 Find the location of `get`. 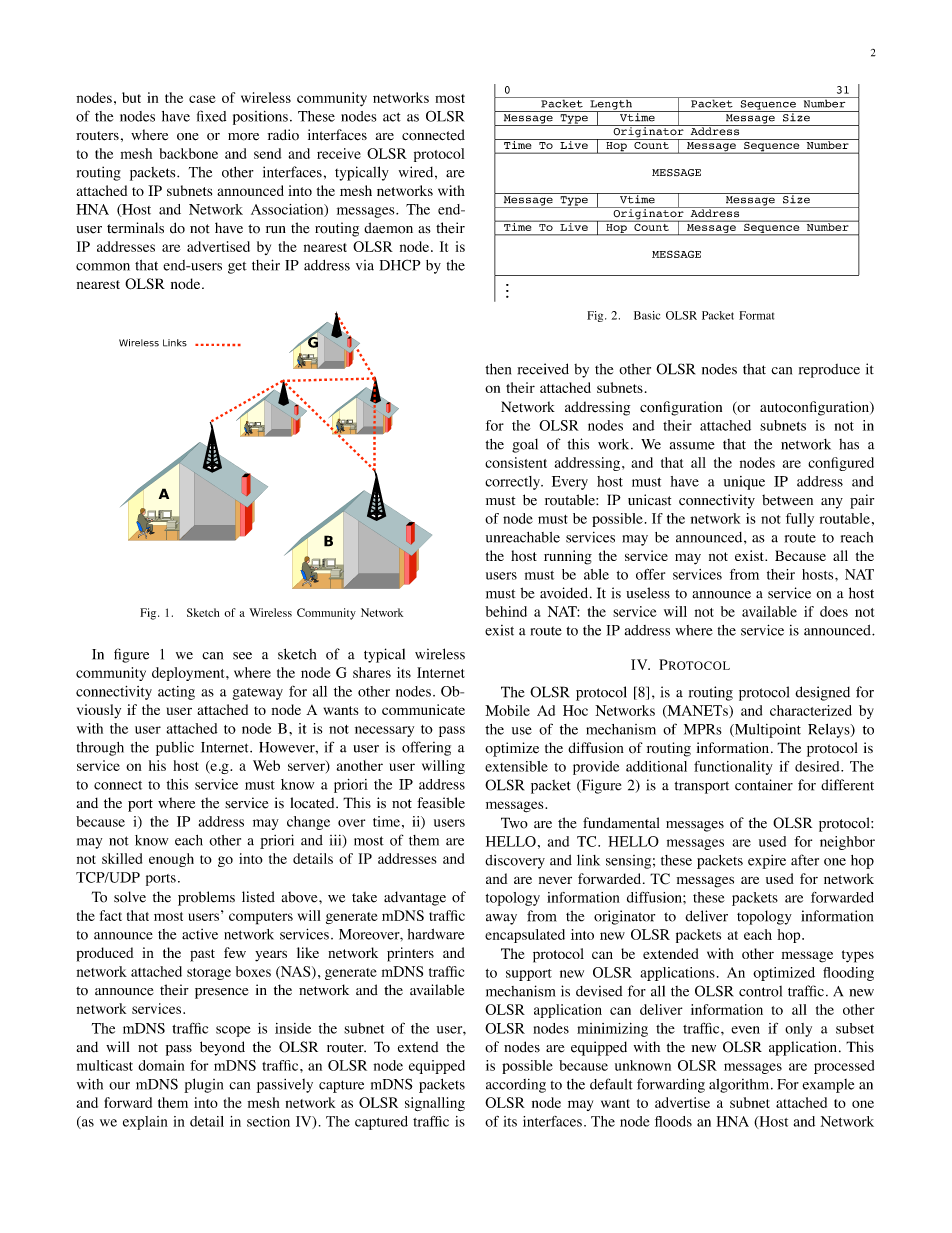

get is located at coordinates (237, 268).
